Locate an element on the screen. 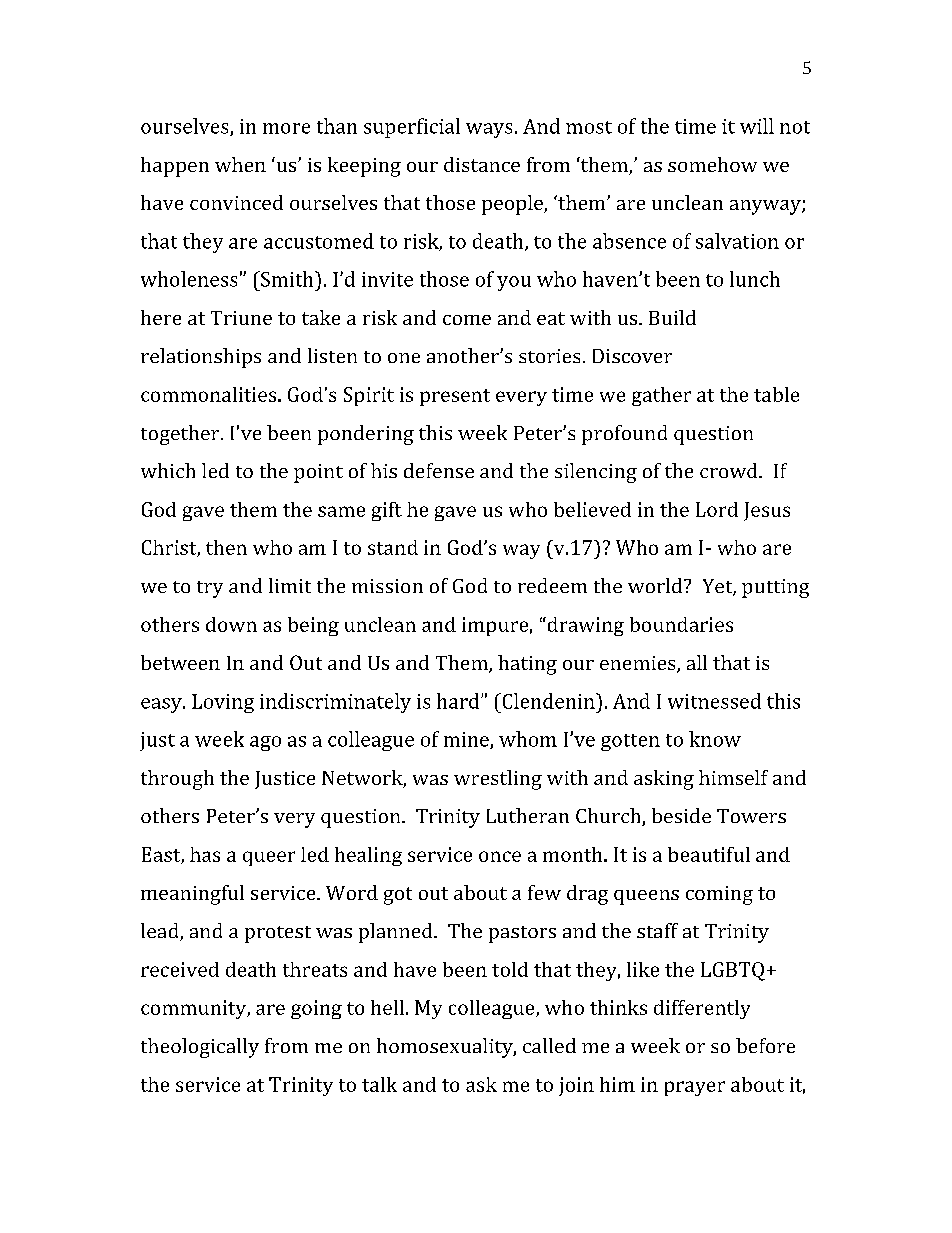 This screenshot has width=952, height=1233. prayer is located at coordinates (695, 1088).
